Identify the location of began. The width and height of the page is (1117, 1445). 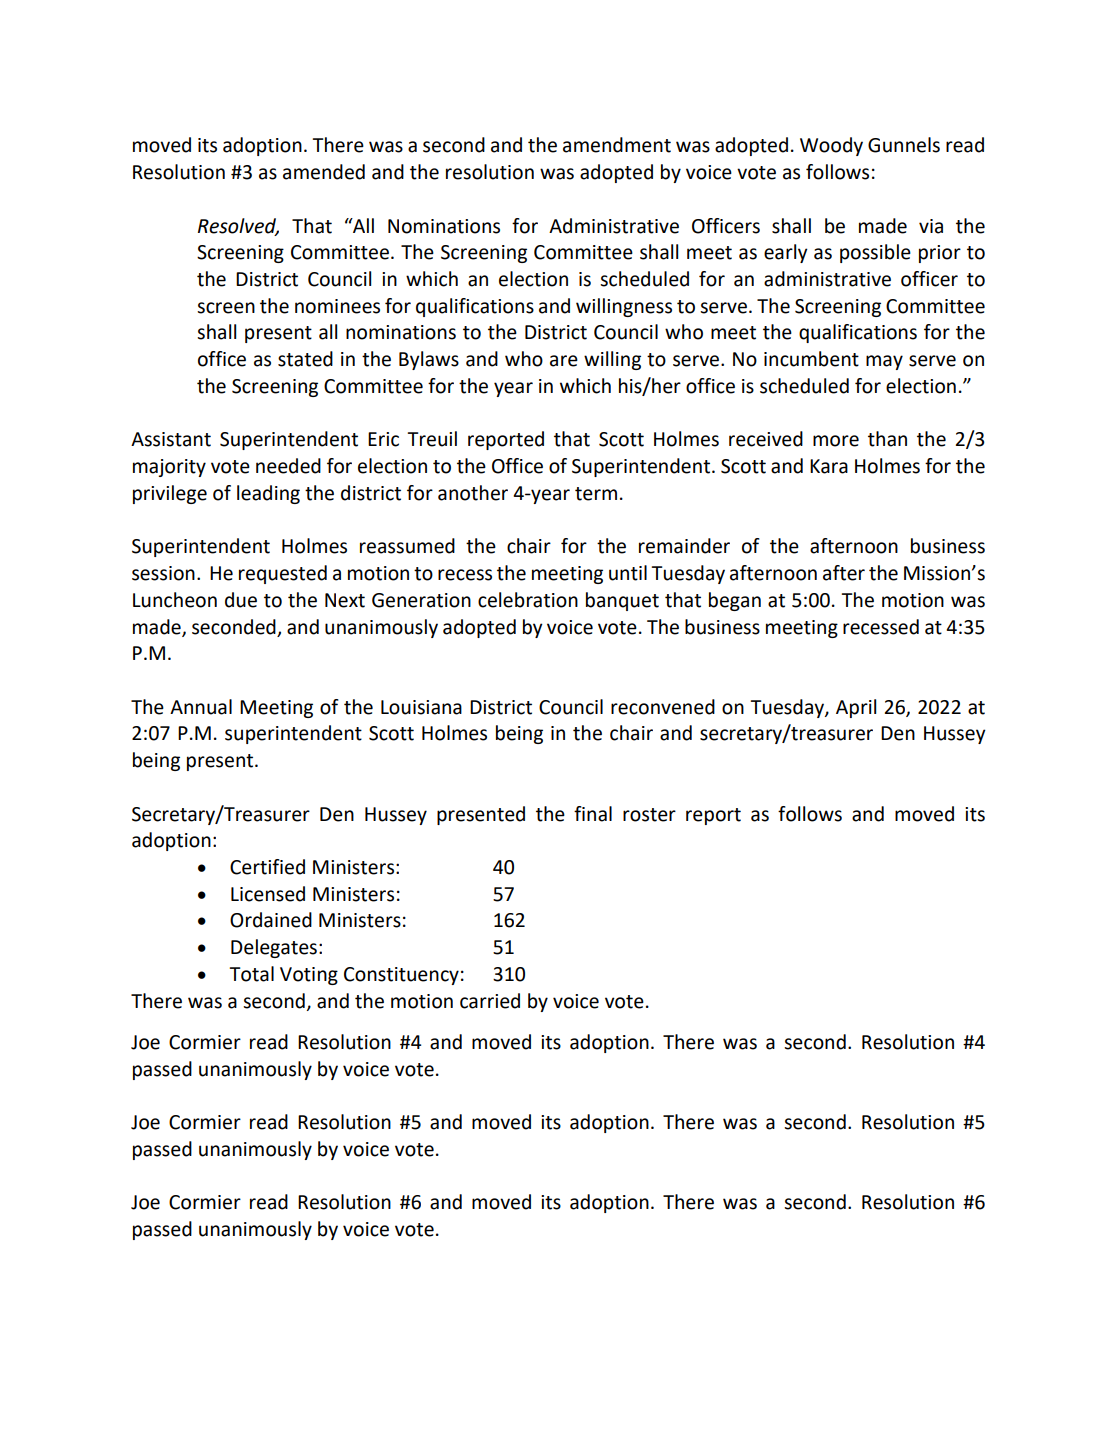
(735, 601).
